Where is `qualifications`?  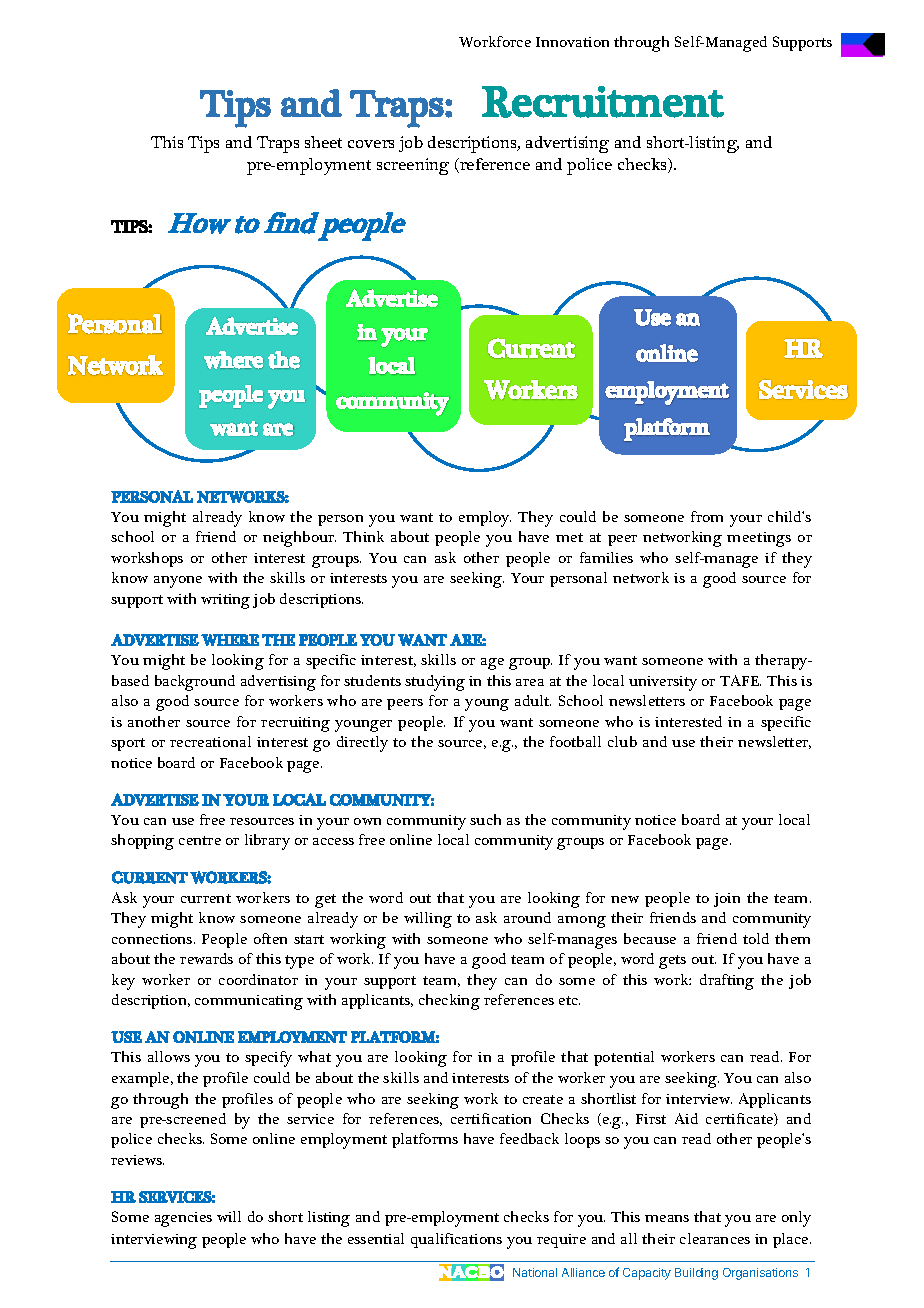
qualifications is located at coordinates (456, 1240).
